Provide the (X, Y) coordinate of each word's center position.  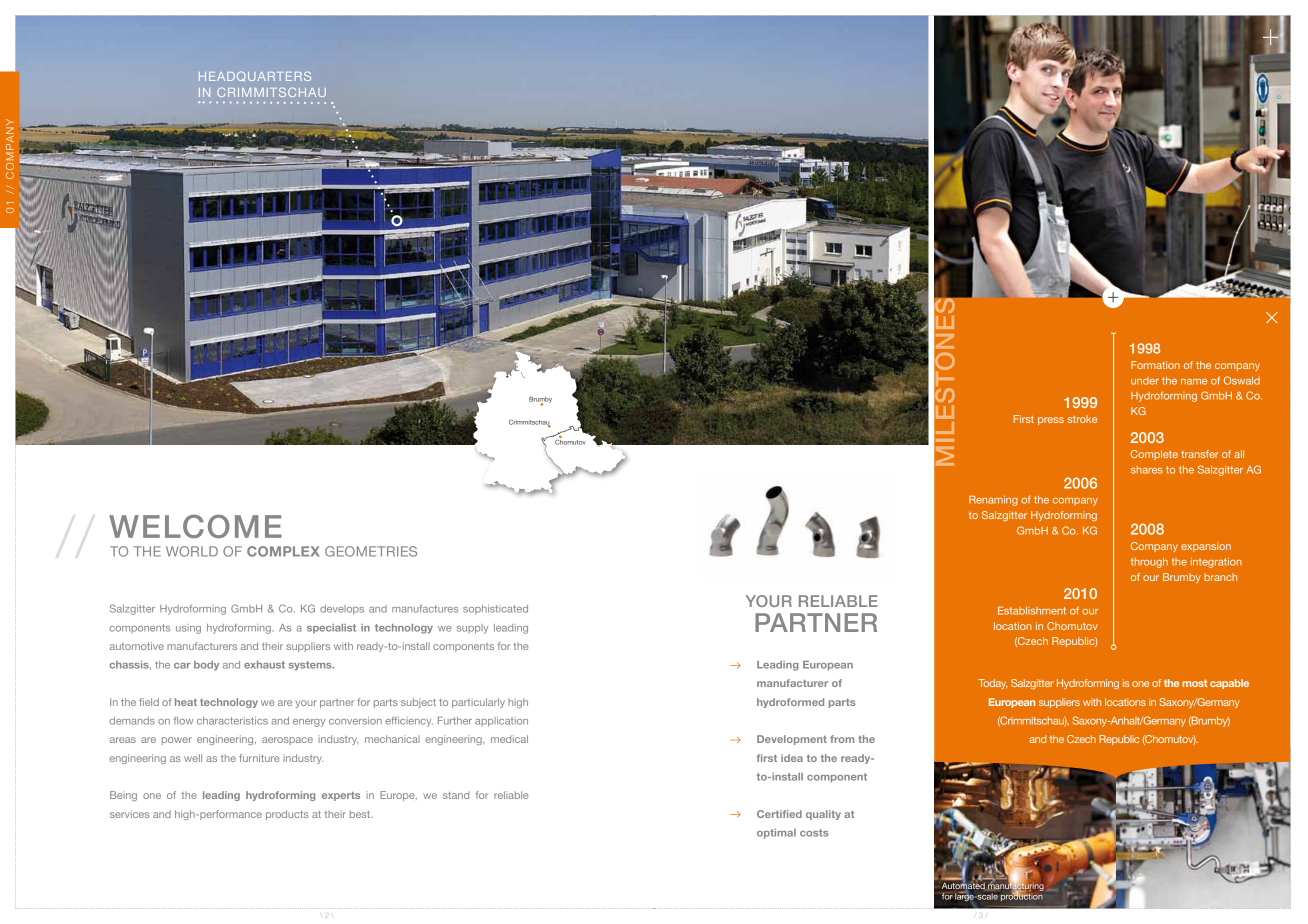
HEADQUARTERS (255, 76)
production (1022, 896)
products (287, 815)
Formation (1155, 365)
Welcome (195, 526)
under (1145, 381)
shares (1147, 470)
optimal (776, 834)
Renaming (993, 501)
